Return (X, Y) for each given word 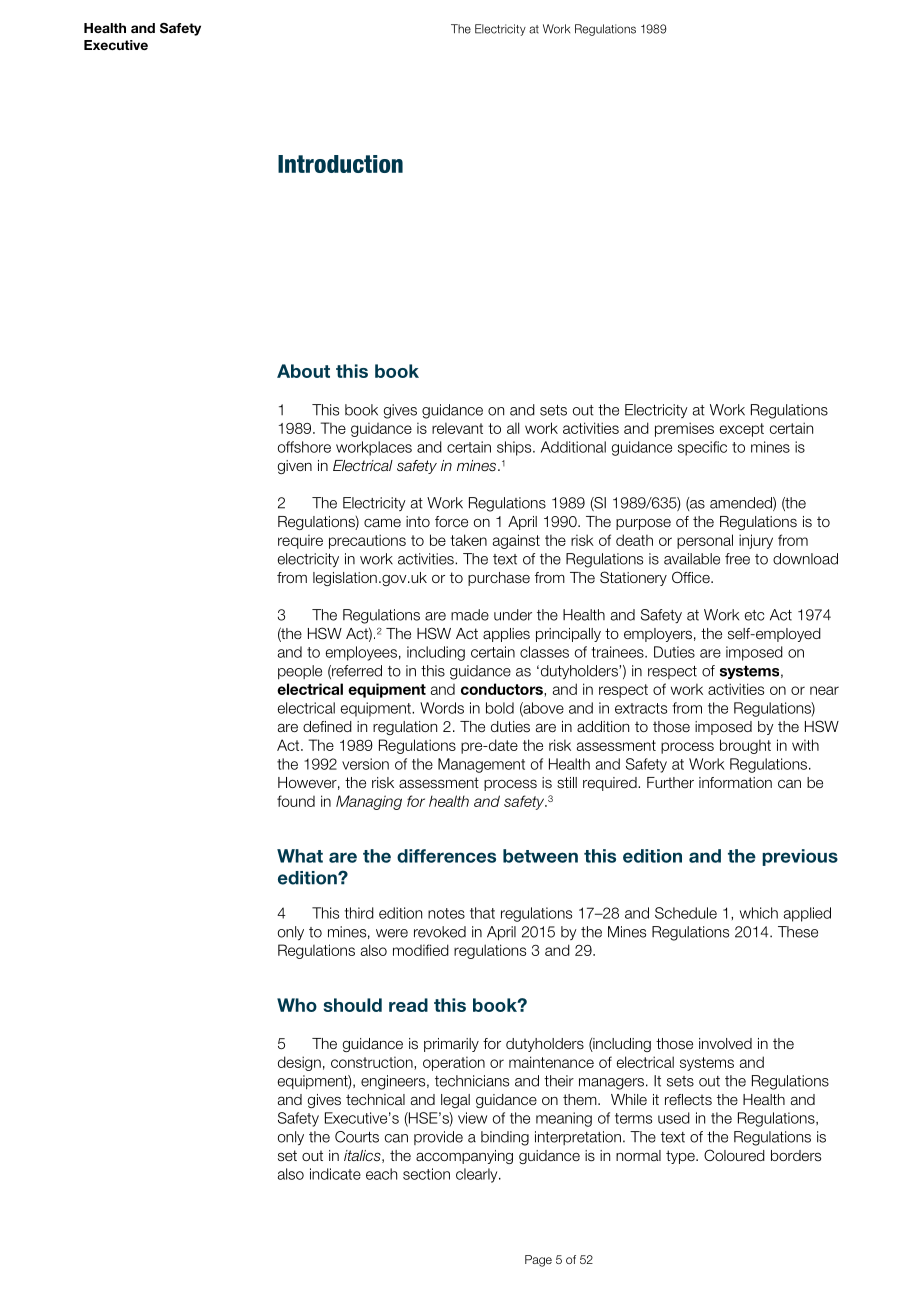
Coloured (734, 1155)
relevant (457, 428)
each (381, 1174)
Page (538, 1261)
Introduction (340, 164)
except (742, 430)
